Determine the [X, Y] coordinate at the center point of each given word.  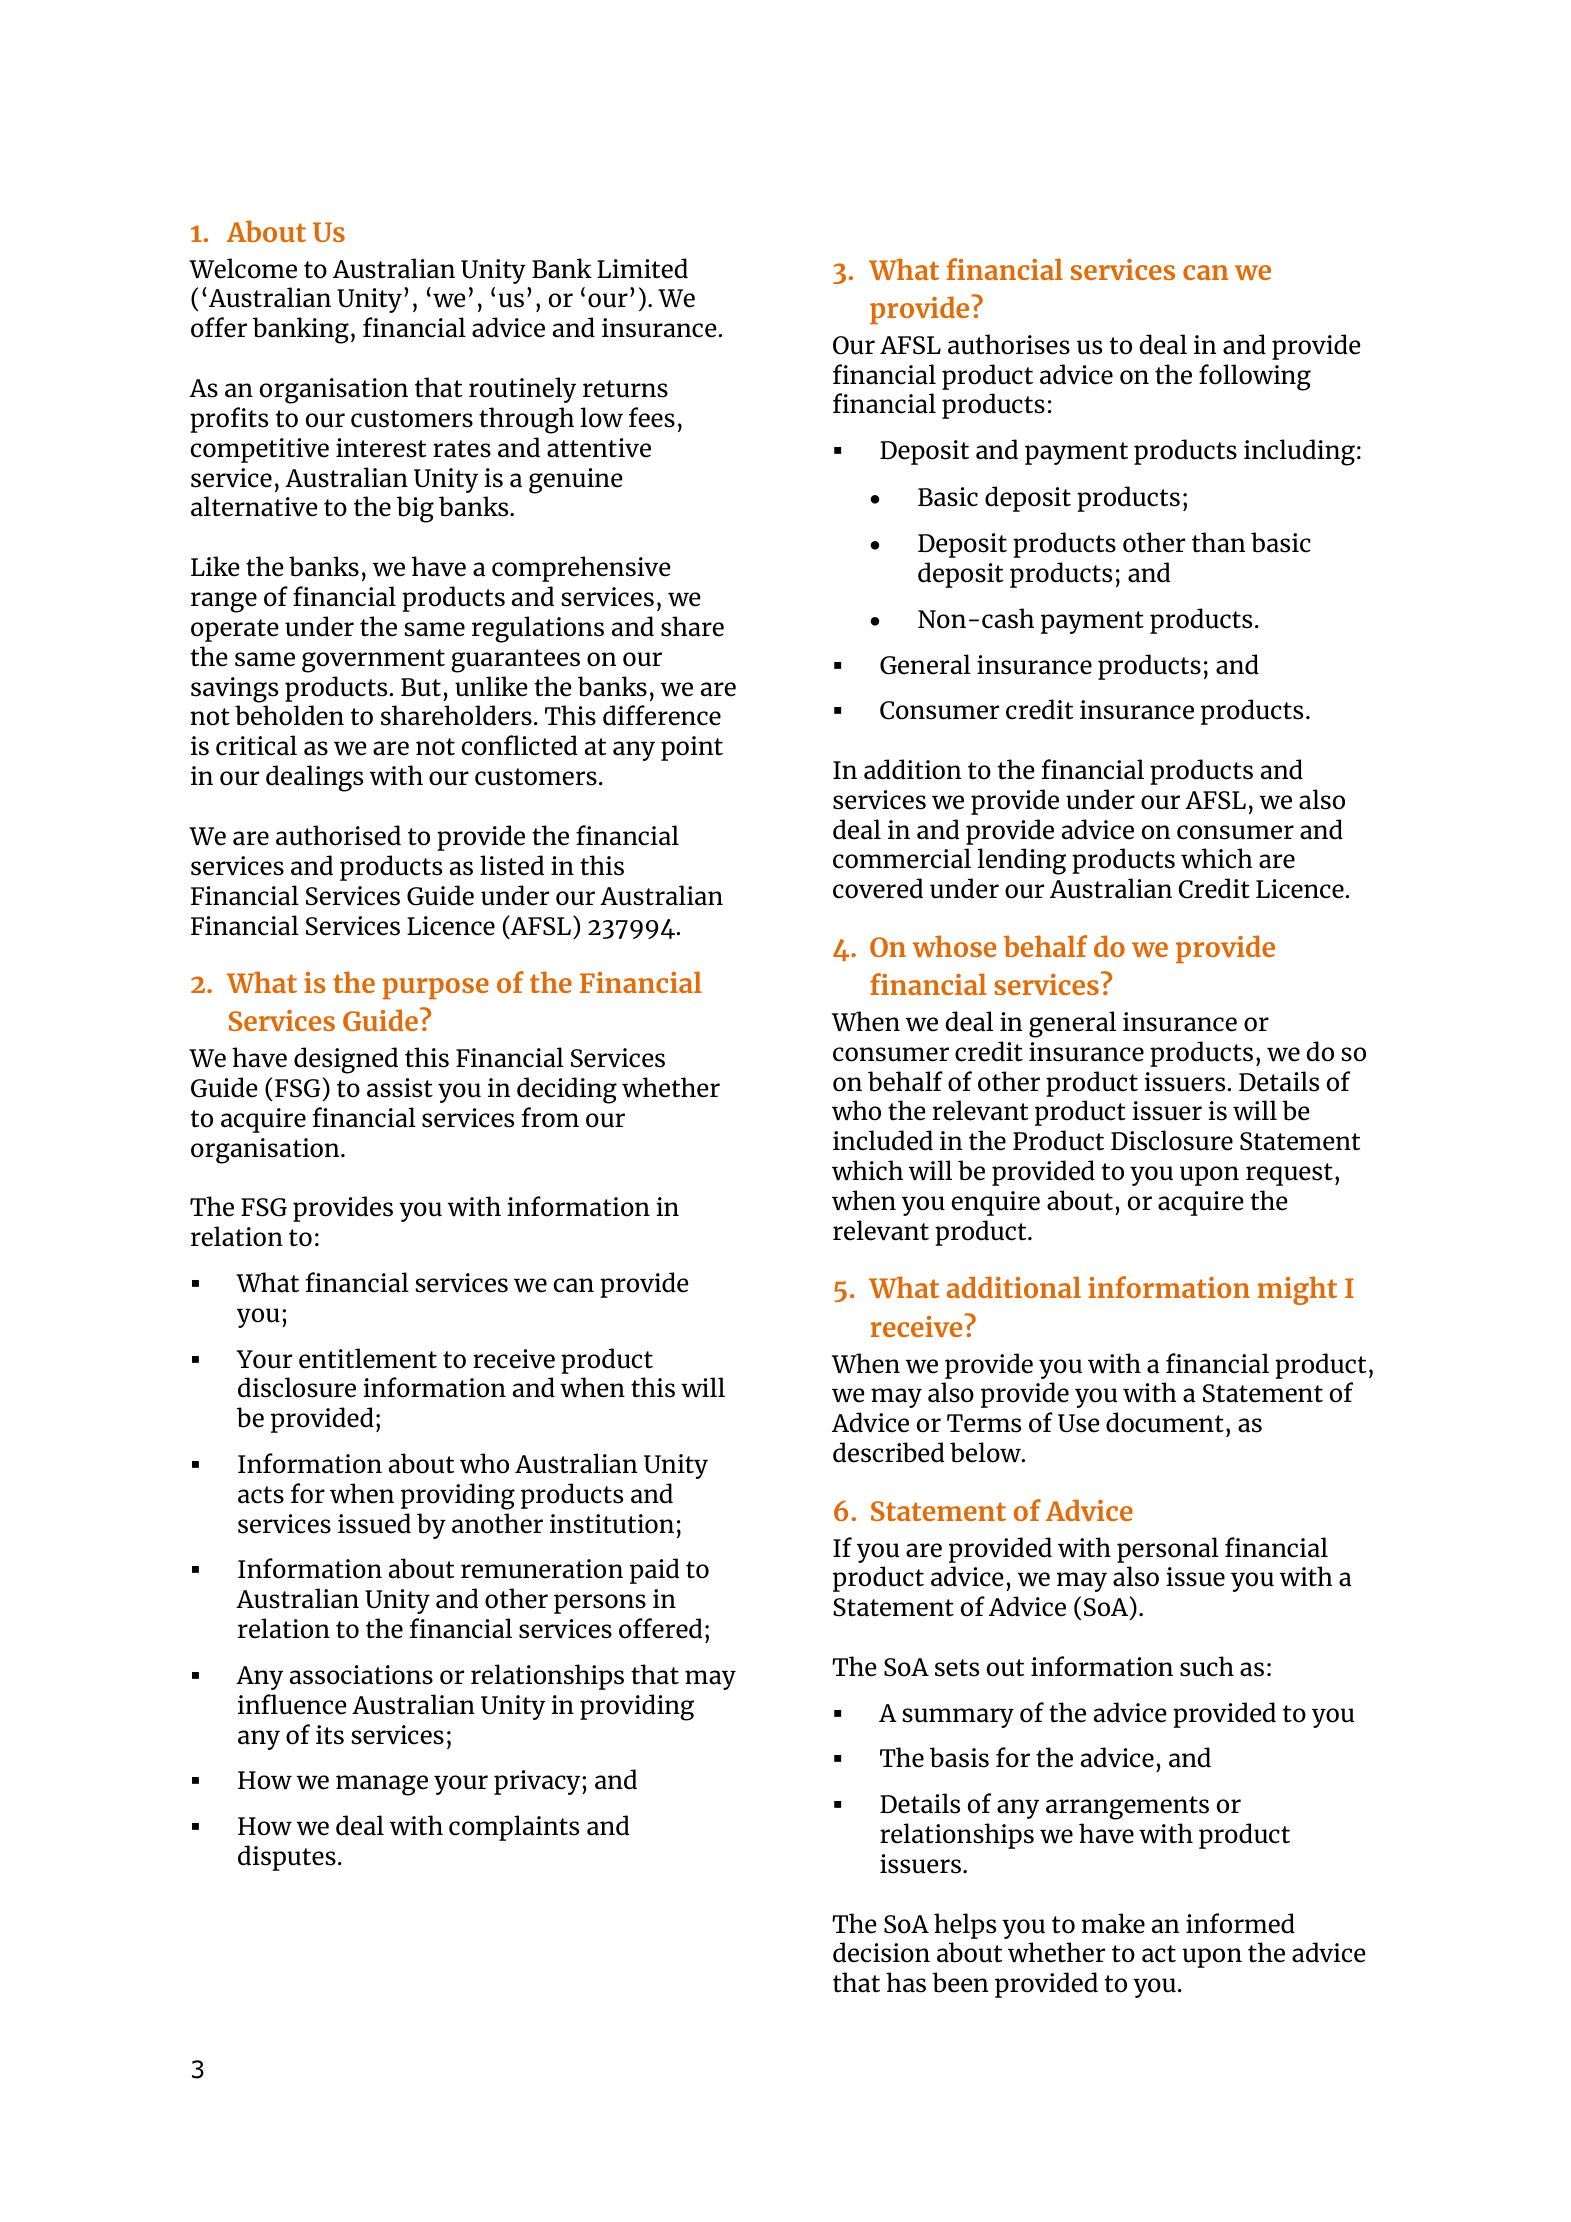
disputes [287, 1858]
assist [400, 1088]
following [1255, 377]
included [883, 1140]
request [1289, 1174]
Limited [642, 268]
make [1113, 1923]
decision [881, 1952]
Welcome [243, 268]
